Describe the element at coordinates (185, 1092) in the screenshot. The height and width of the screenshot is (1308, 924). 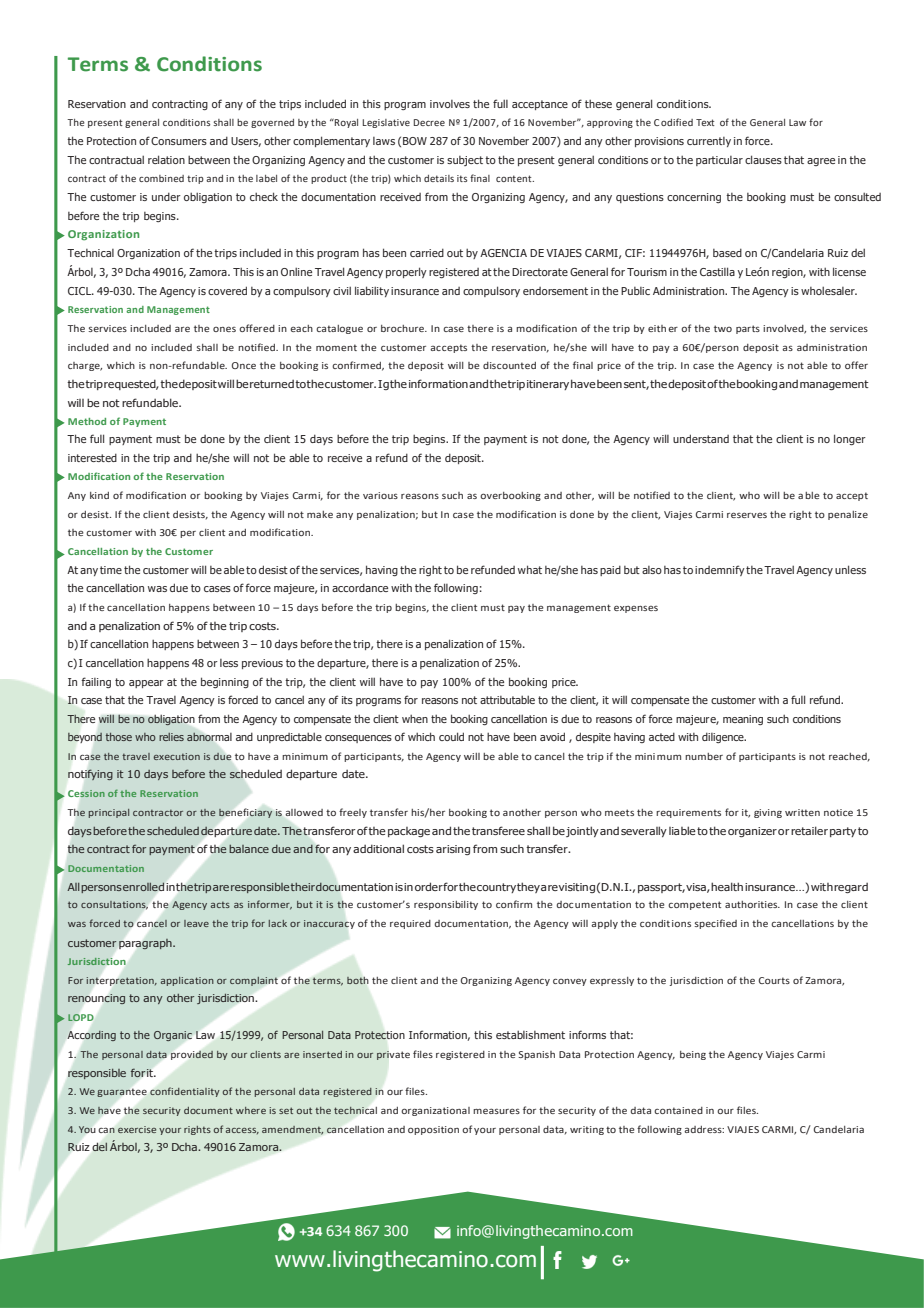
I see `confidentiality` at that location.
